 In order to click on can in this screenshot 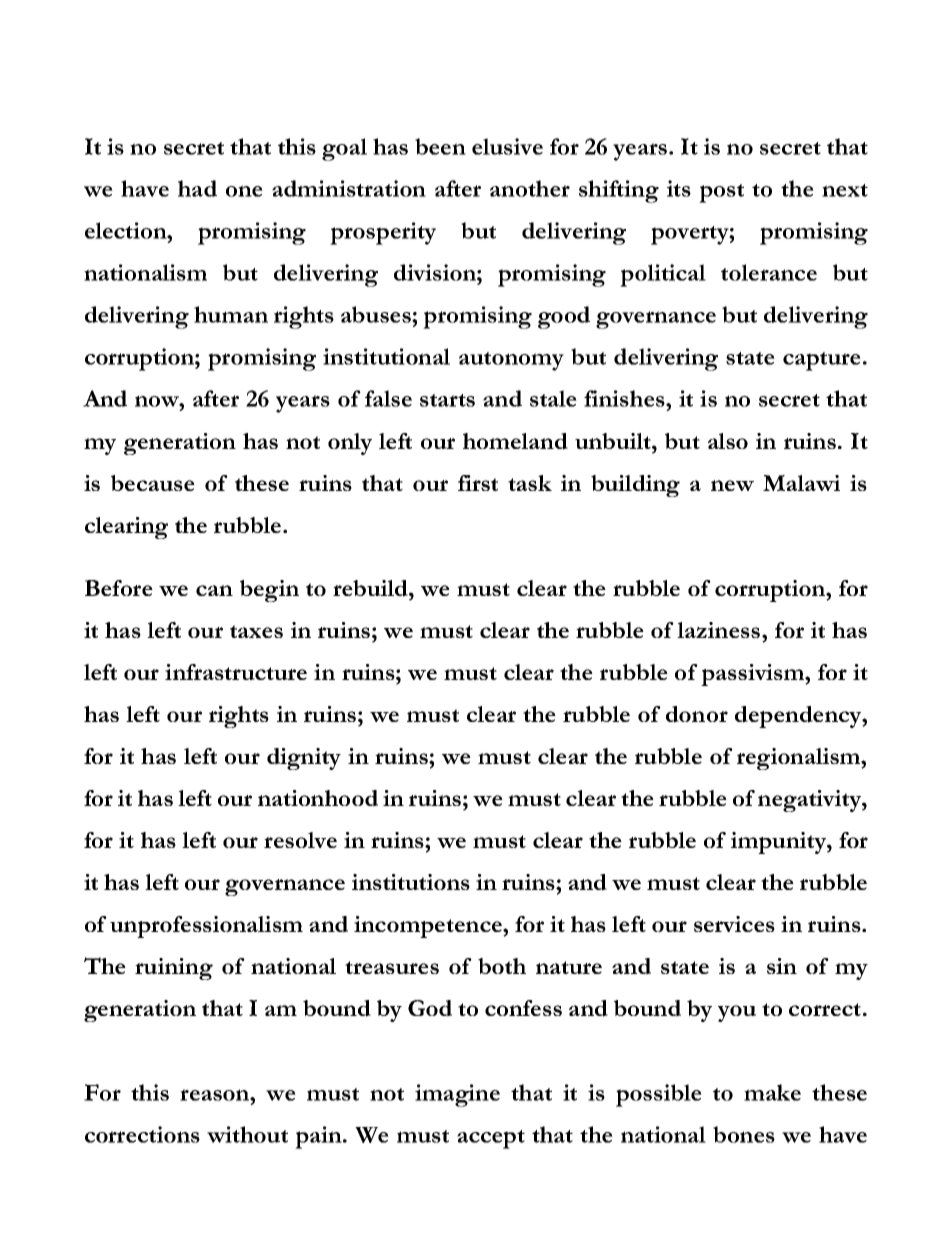, I will do `click(214, 590)`.
